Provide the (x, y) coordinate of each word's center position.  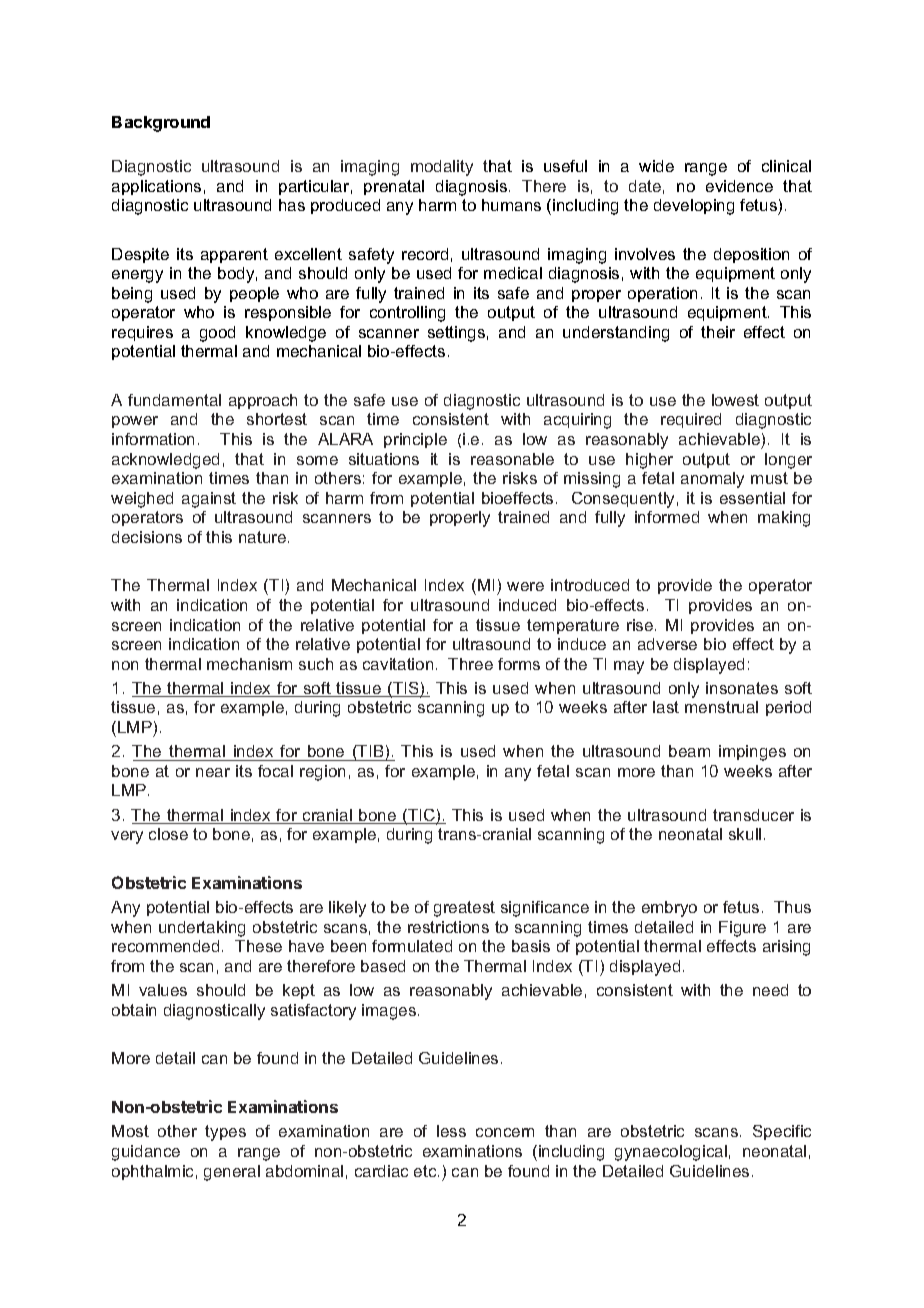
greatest (464, 909)
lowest (735, 400)
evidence (739, 186)
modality (442, 168)
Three (470, 664)
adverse (667, 644)
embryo (669, 909)
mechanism (249, 664)
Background (161, 124)
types (225, 1133)
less (451, 1131)
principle (415, 440)
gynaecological (671, 1153)
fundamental (174, 400)
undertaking (202, 929)
